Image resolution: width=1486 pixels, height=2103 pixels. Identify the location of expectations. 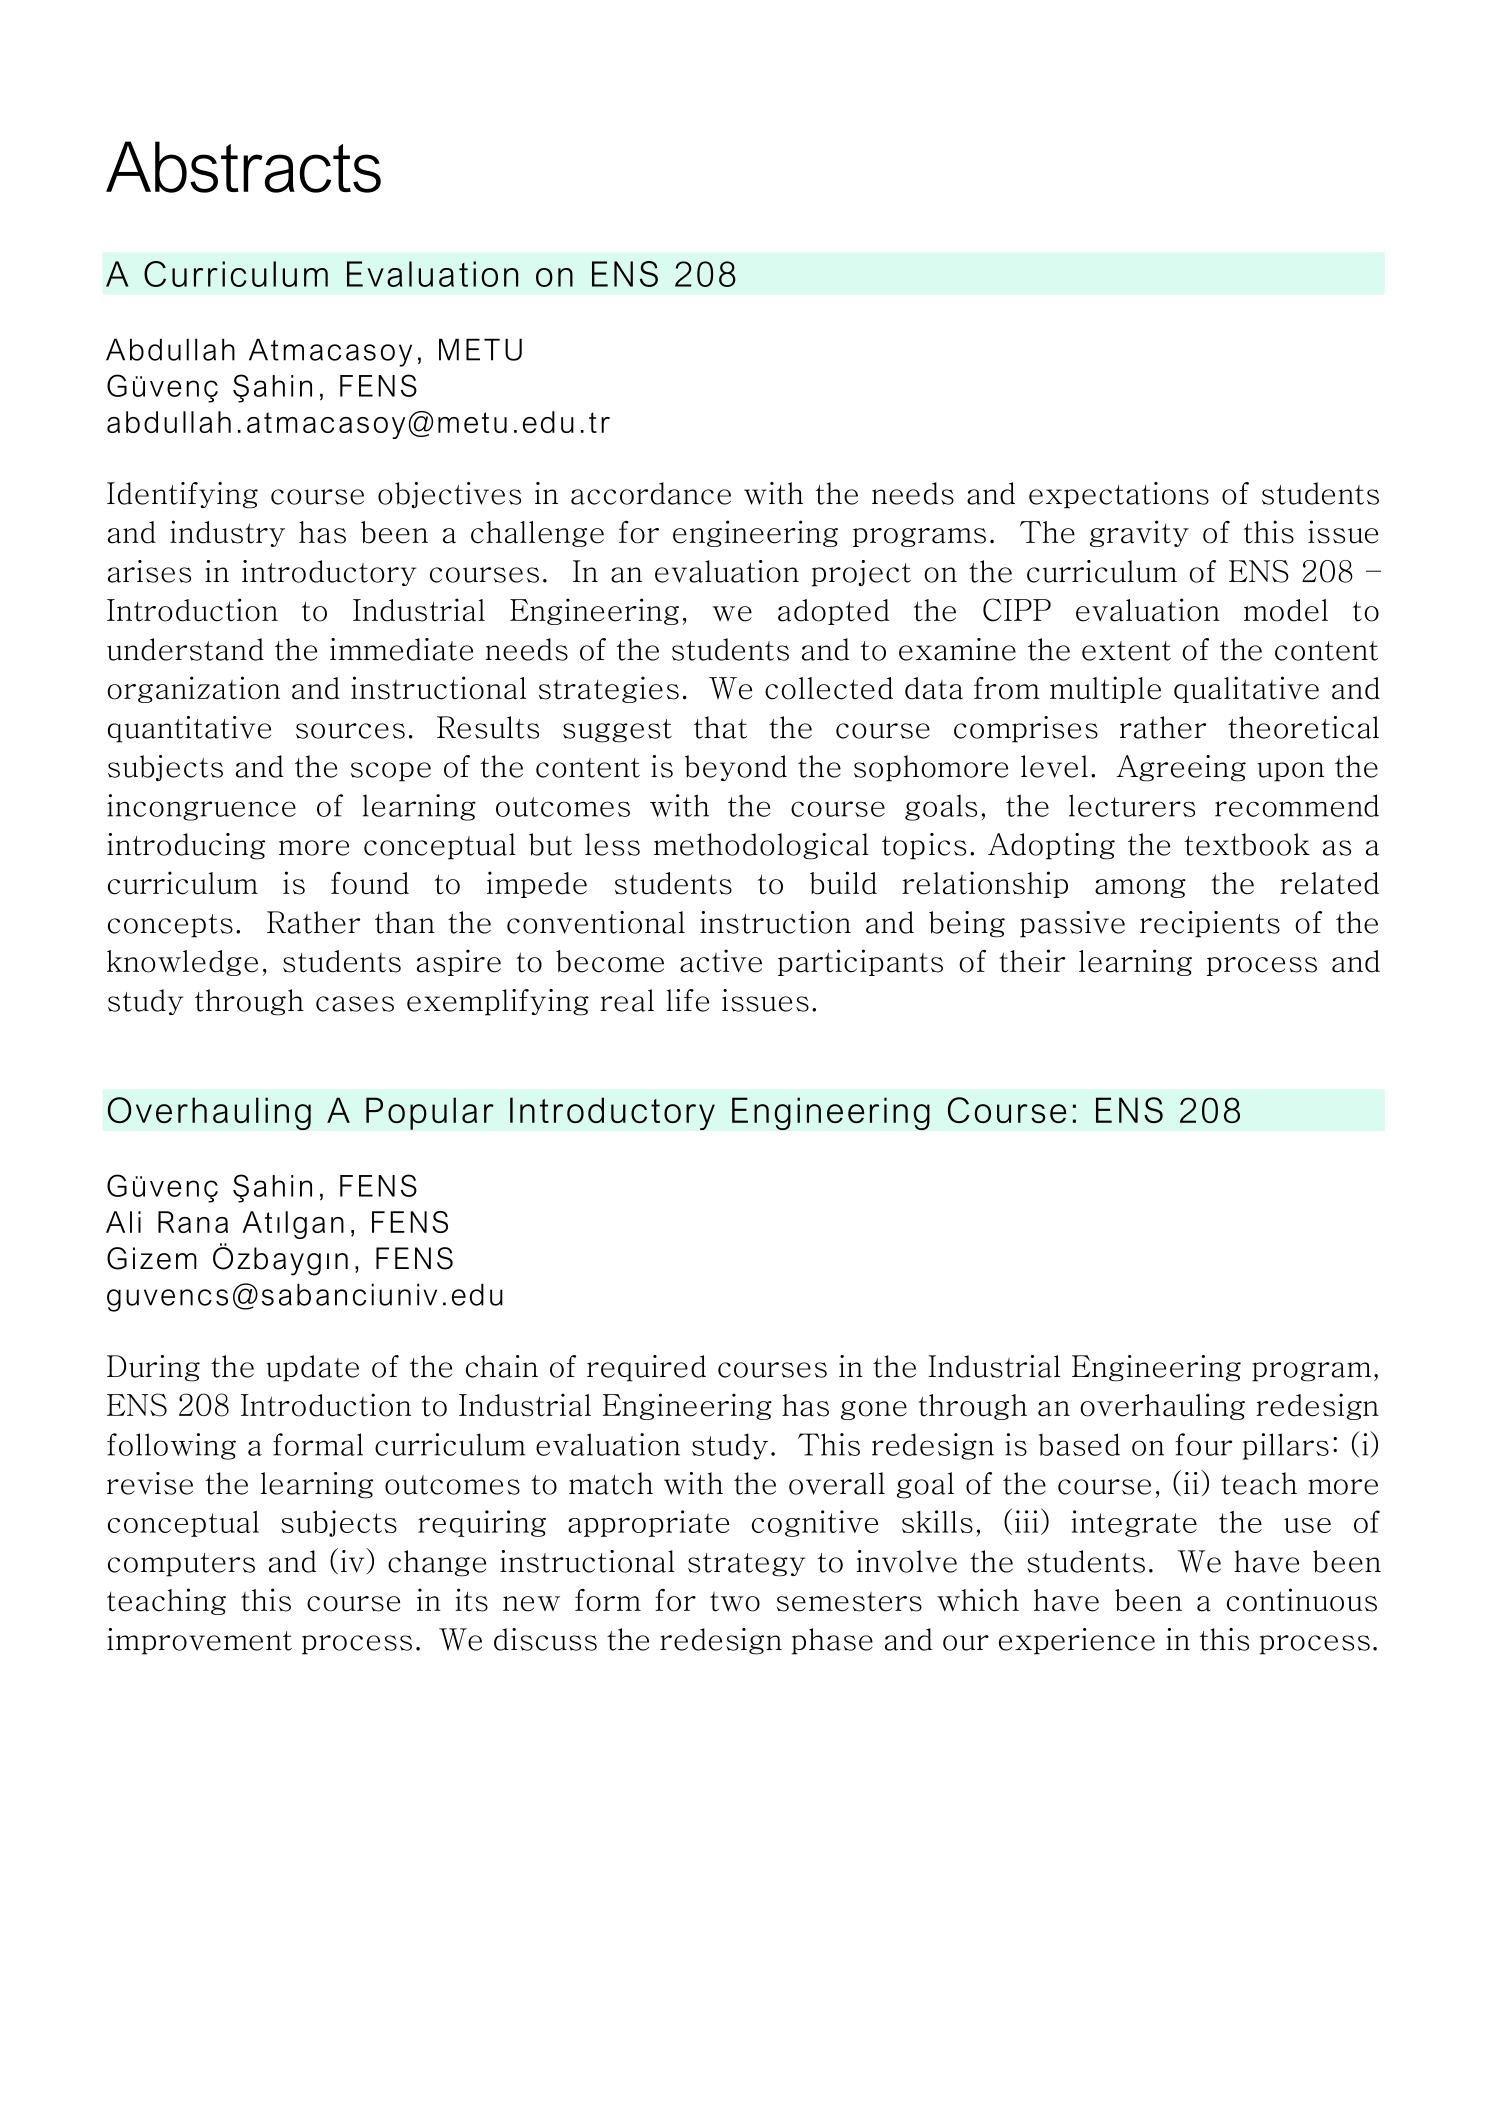
(1119, 495).
